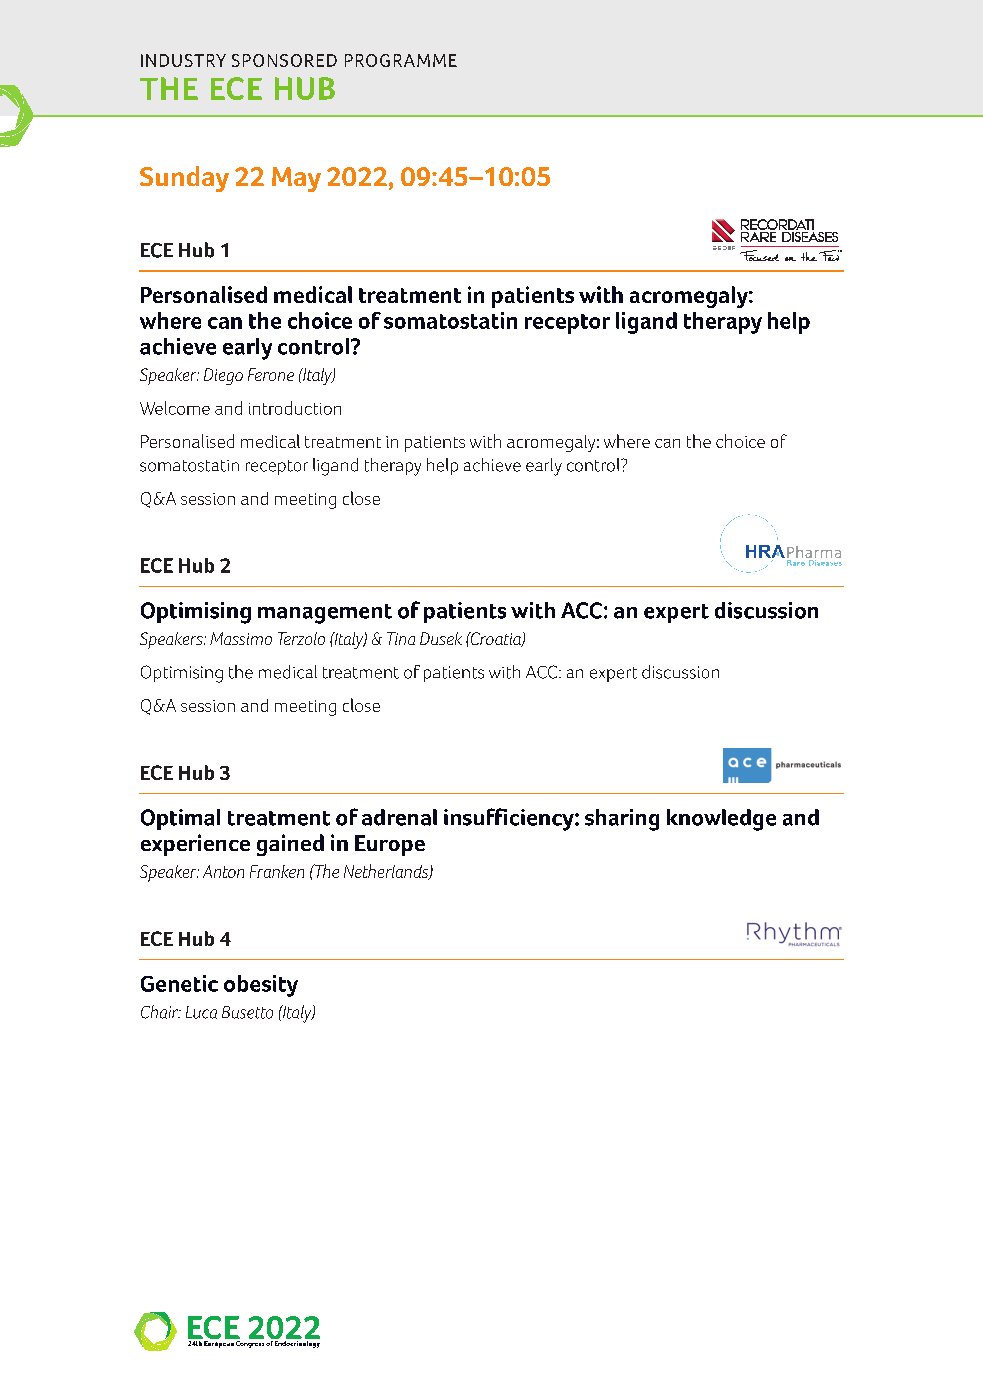 The height and width of the image is (1394, 983). Describe the element at coordinates (284, 60) in the image. I see `SPONSORED` at that location.
